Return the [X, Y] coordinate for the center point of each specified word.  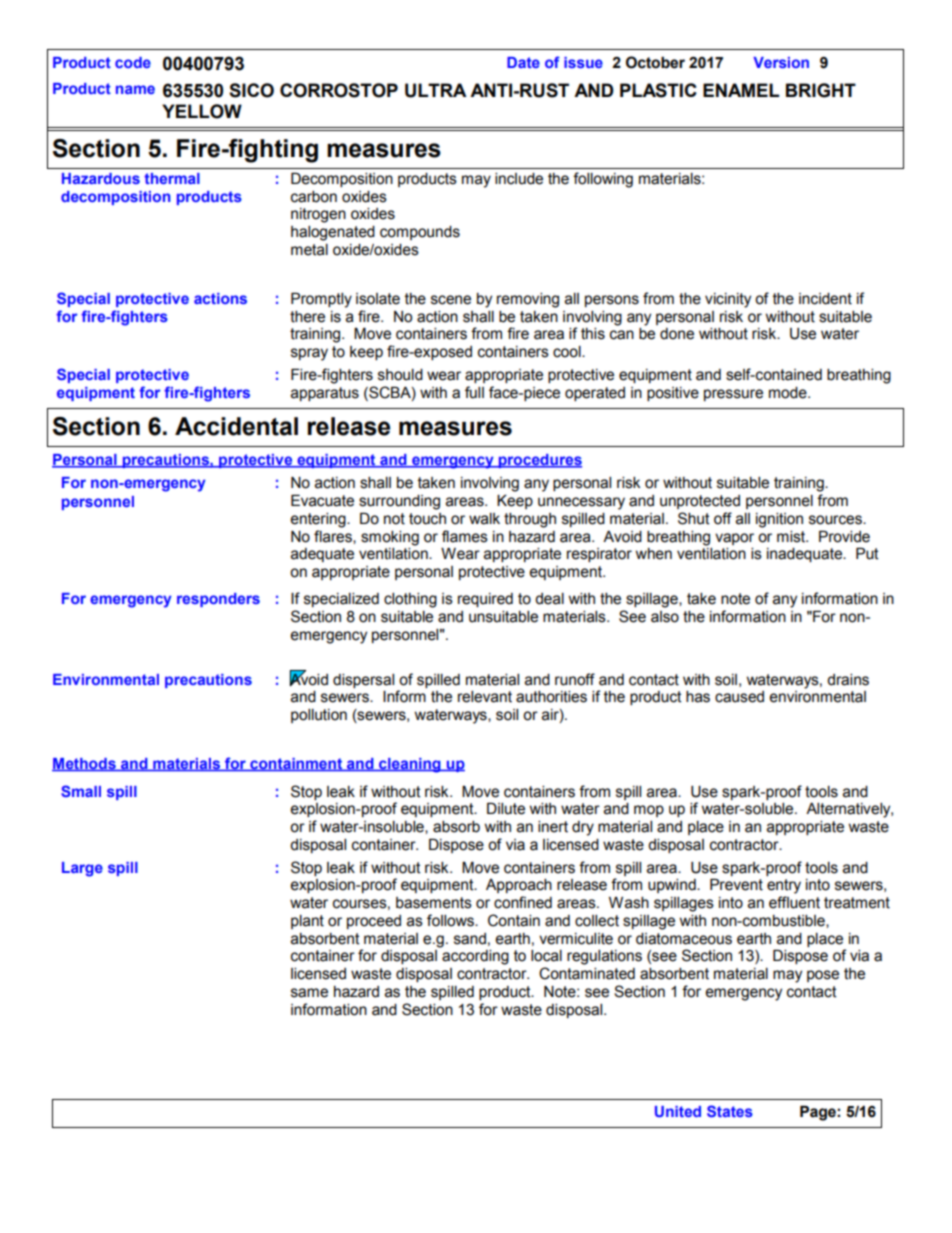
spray [309, 354]
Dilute [506, 809]
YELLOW [202, 111]
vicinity [728, 300]
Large [82, 869]
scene [451, 300]
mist [792, 537]
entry [784, 886]
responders [218, 600]
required [485, 600]
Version [781, 62]
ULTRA [436, 90]
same [309, 993]
